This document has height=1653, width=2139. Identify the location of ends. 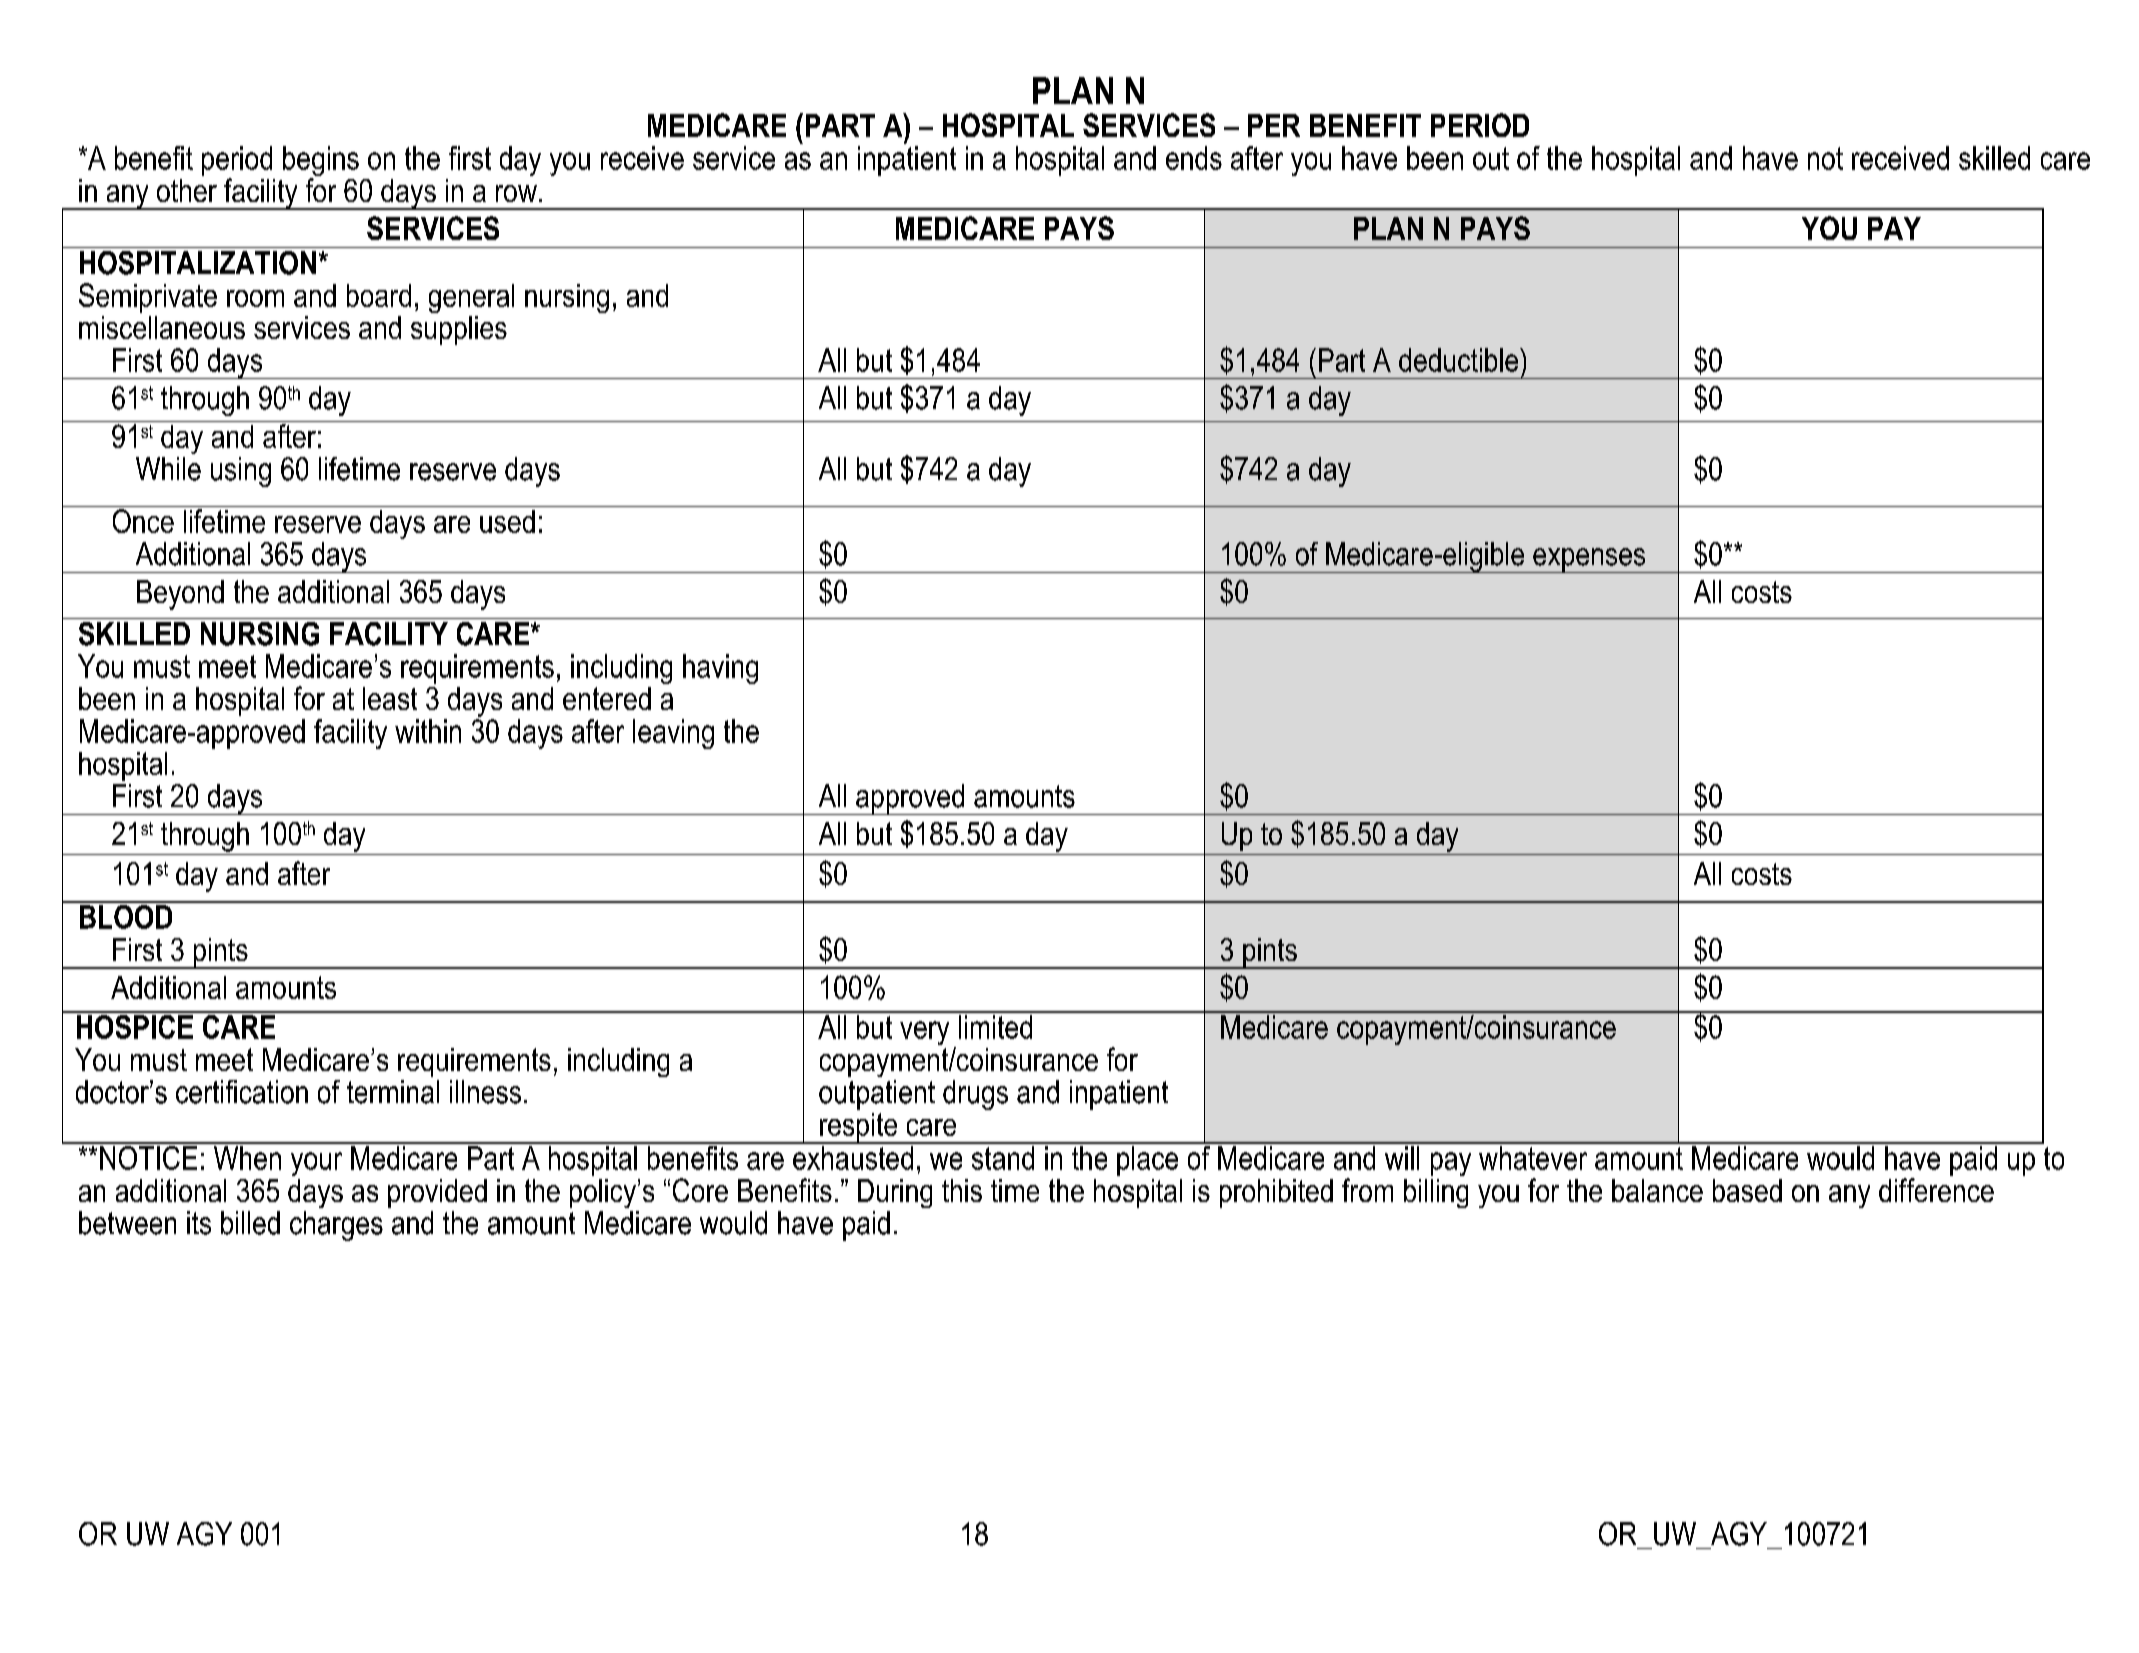
(1194, 158).
